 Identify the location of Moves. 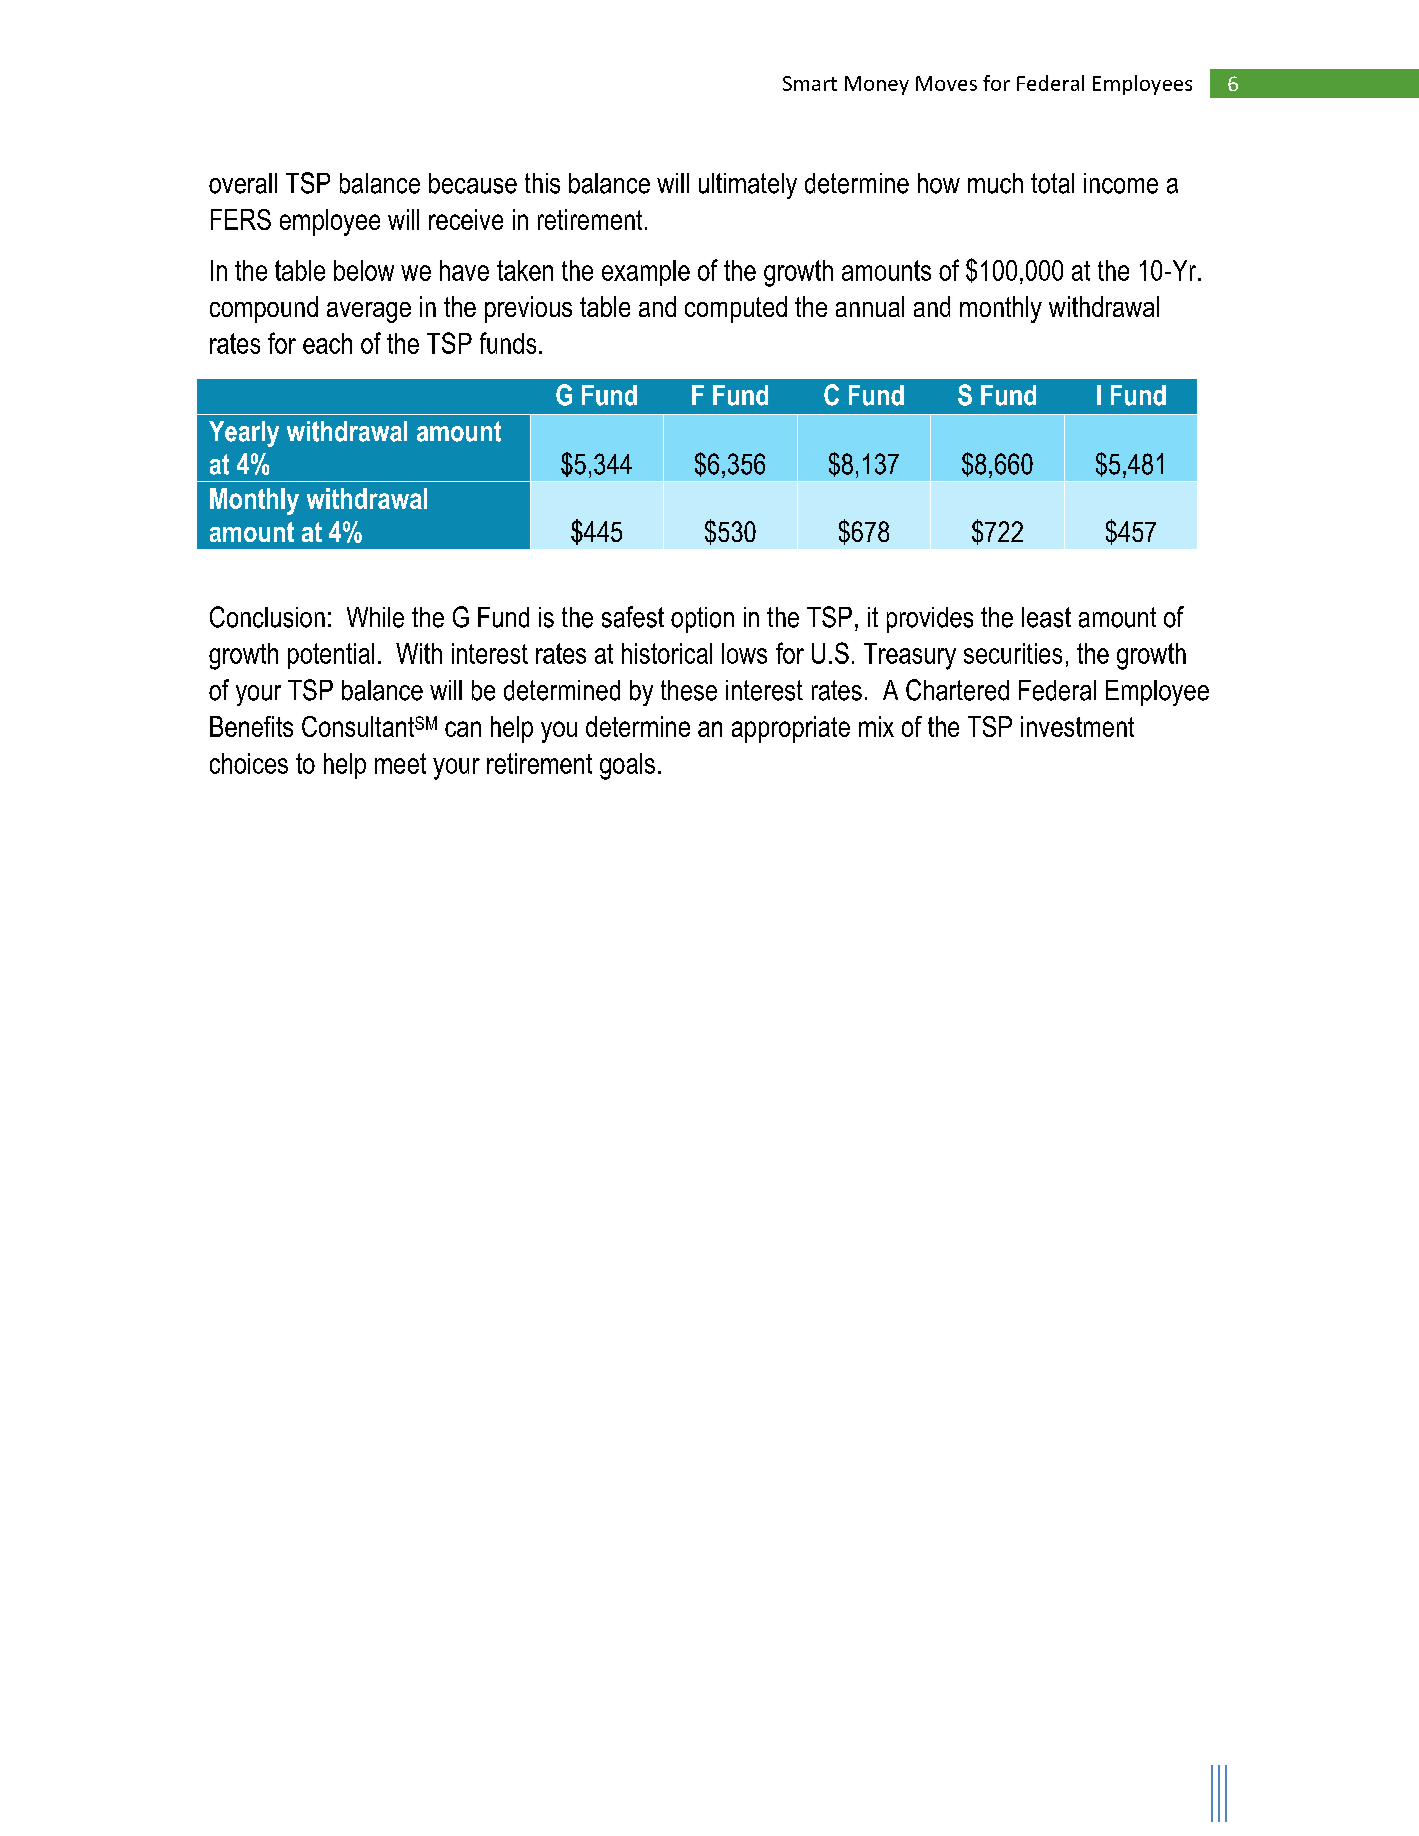
(946, 83).
